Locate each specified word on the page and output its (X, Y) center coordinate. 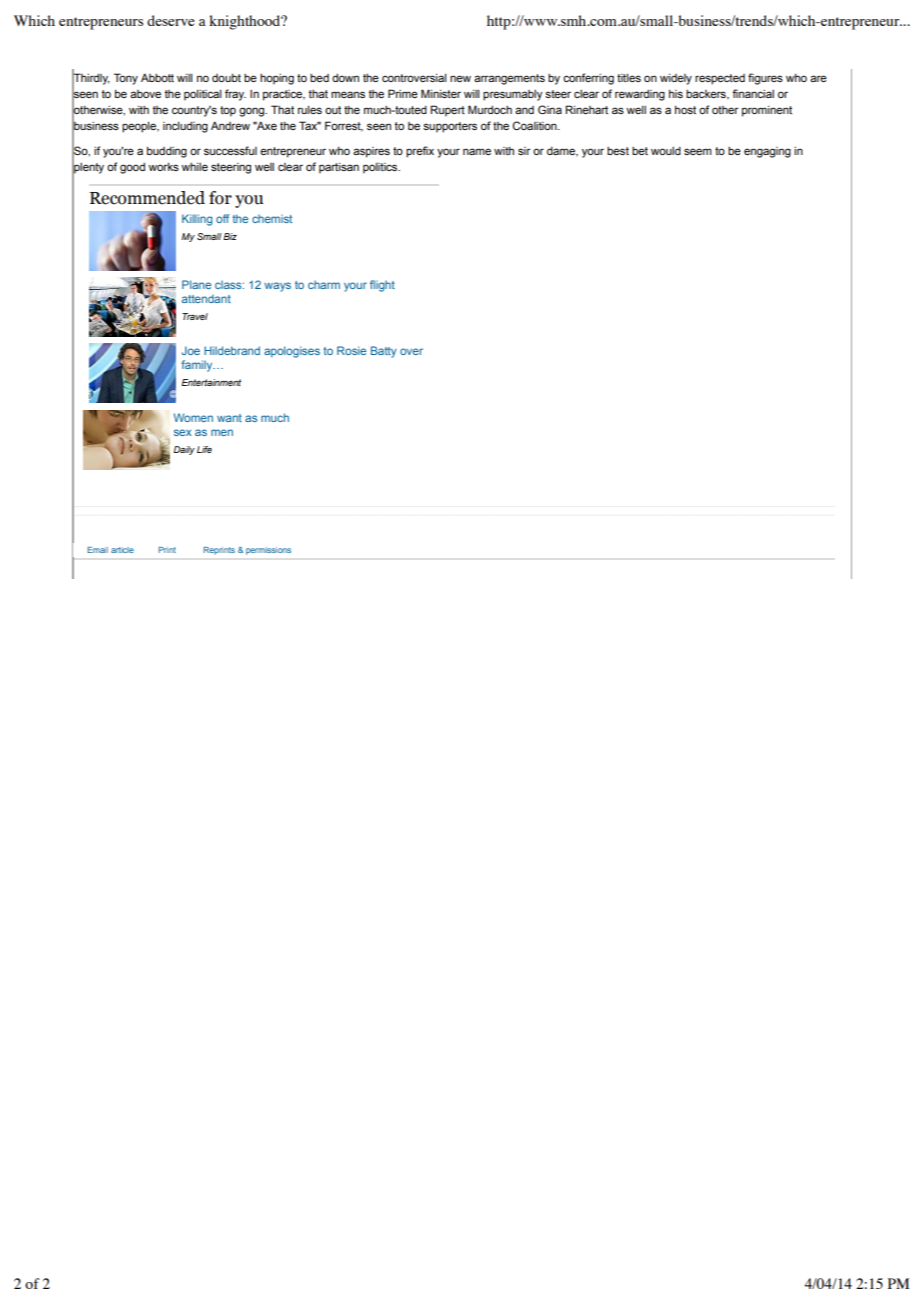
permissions (268, 551)
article (122, 550)
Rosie (351, 350)
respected (720, 79)
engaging (767, 152)
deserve (171, 20)
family (198, 366)
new (460, 78)
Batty (384, 352)
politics (381, 168)
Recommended (147, 198)
